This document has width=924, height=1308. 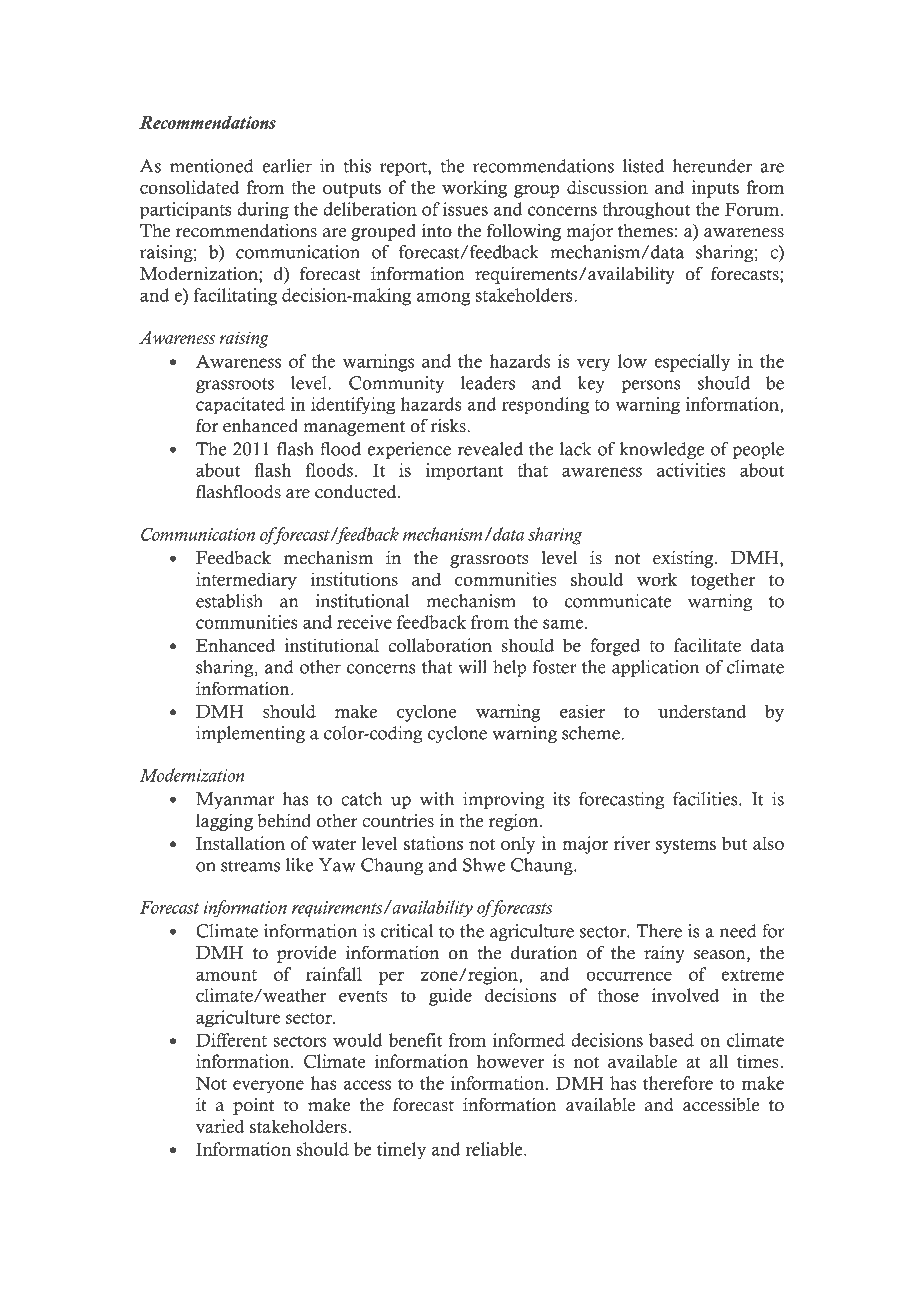 What do you see at coordinates (464, 471) in the document?
I see `important` at bounding box center [464, 471].
